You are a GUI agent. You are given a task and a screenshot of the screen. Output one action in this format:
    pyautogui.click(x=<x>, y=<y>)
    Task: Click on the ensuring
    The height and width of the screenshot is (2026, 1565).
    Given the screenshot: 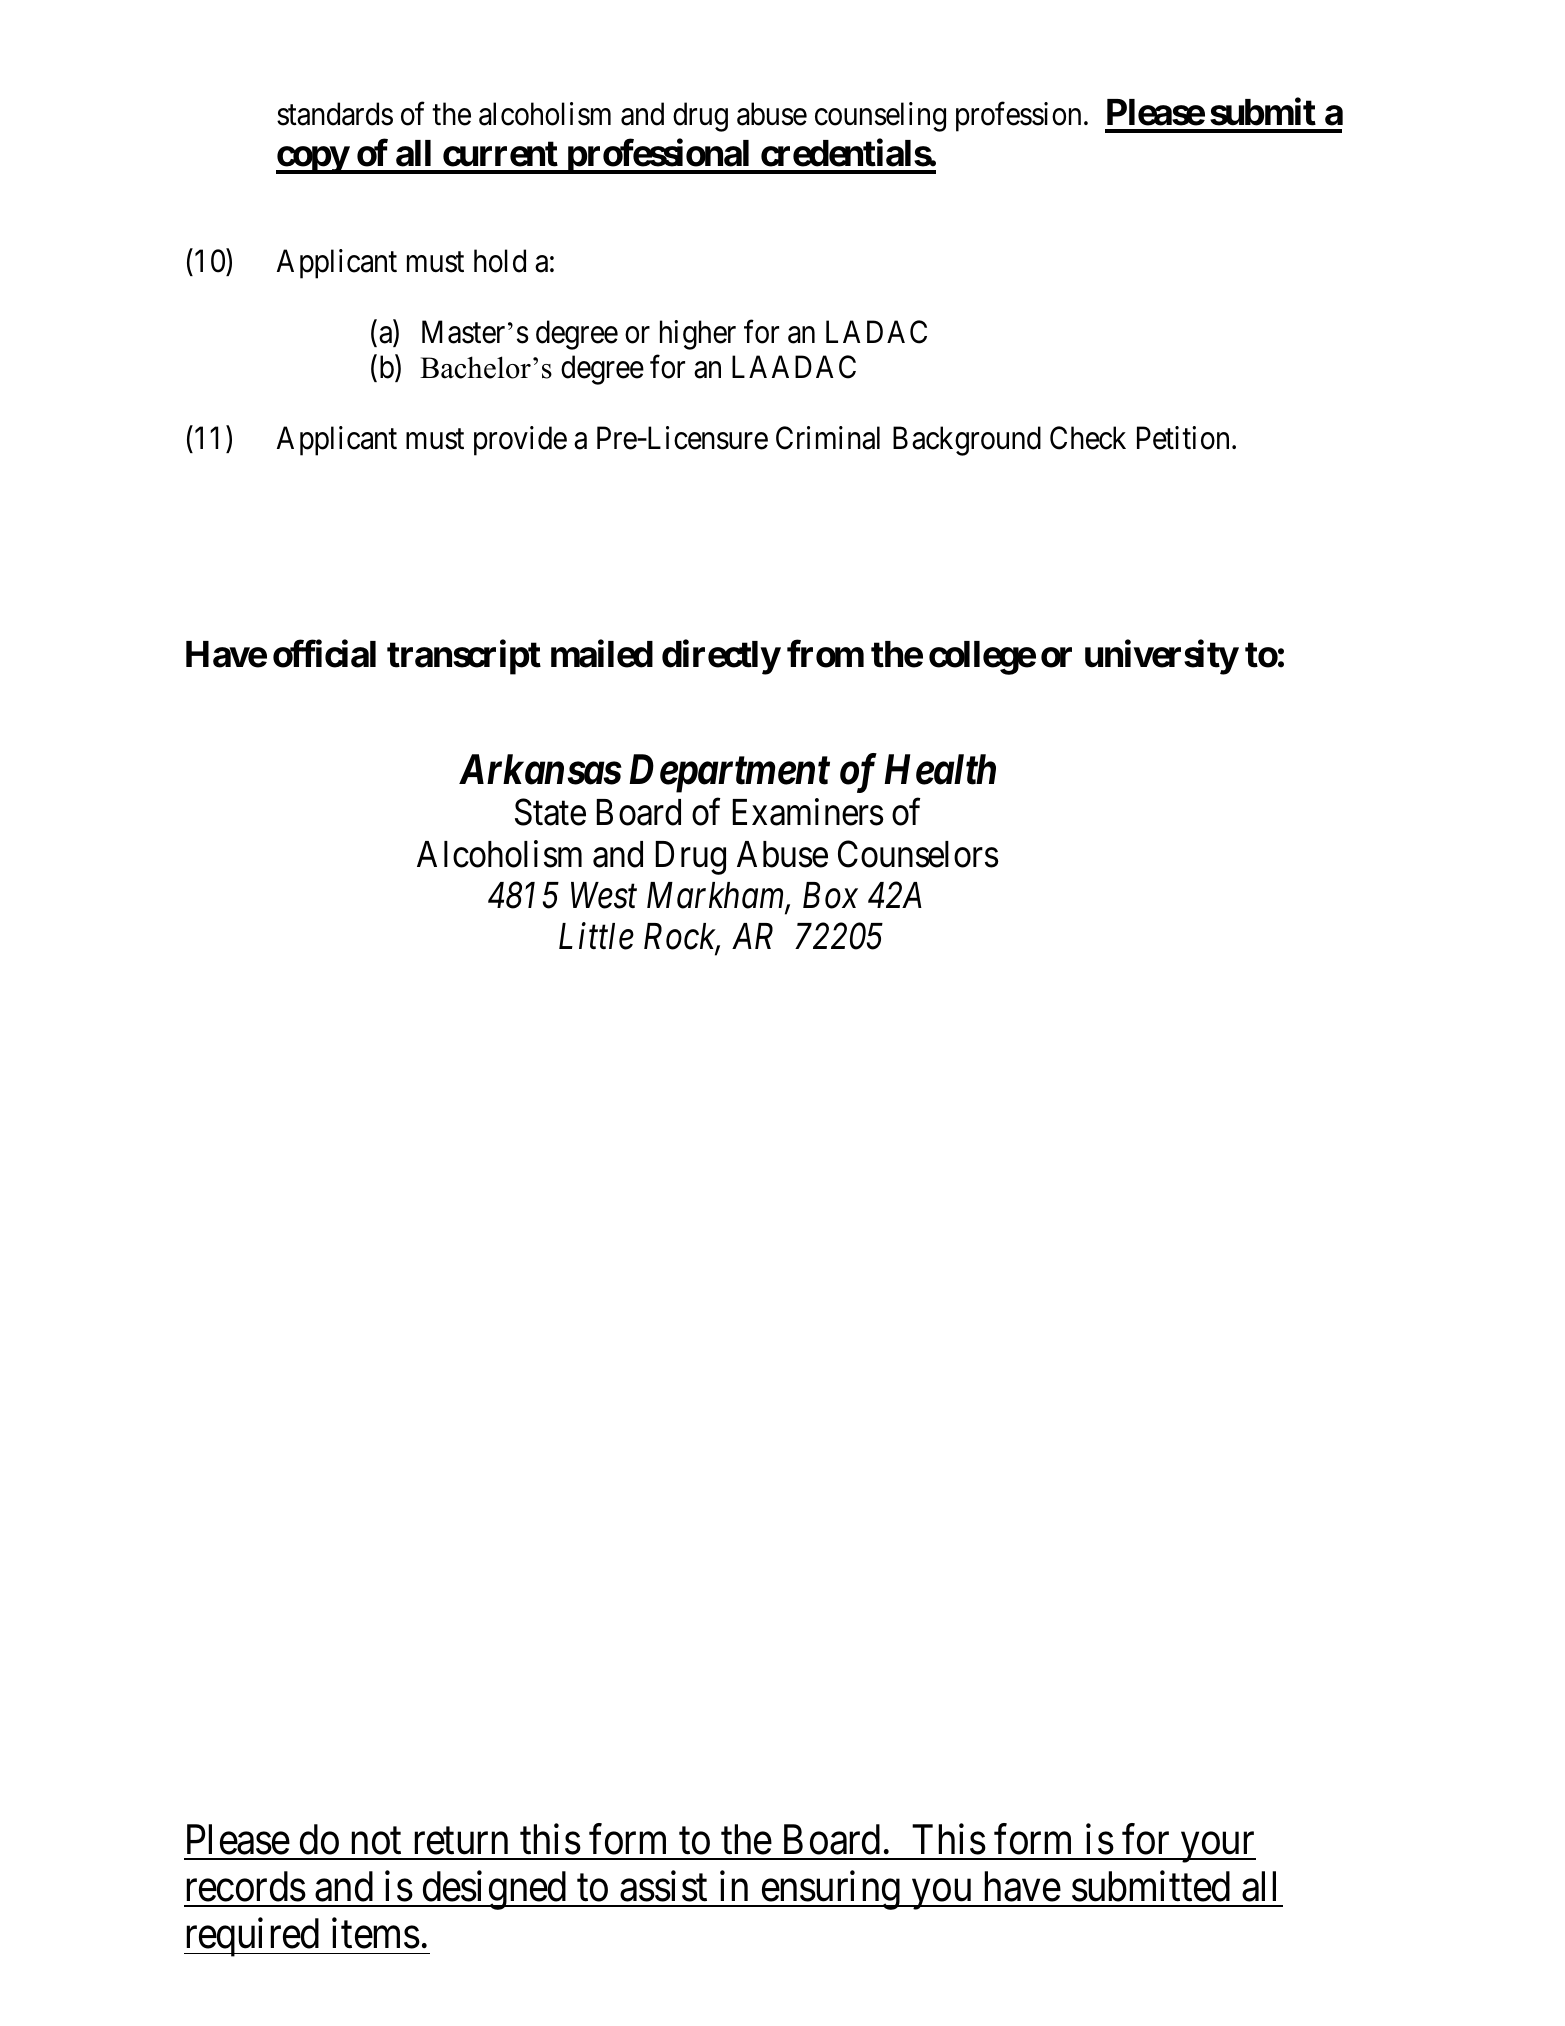 What is the action you would take?
    pyautogui.click(x=830, y=1890)
